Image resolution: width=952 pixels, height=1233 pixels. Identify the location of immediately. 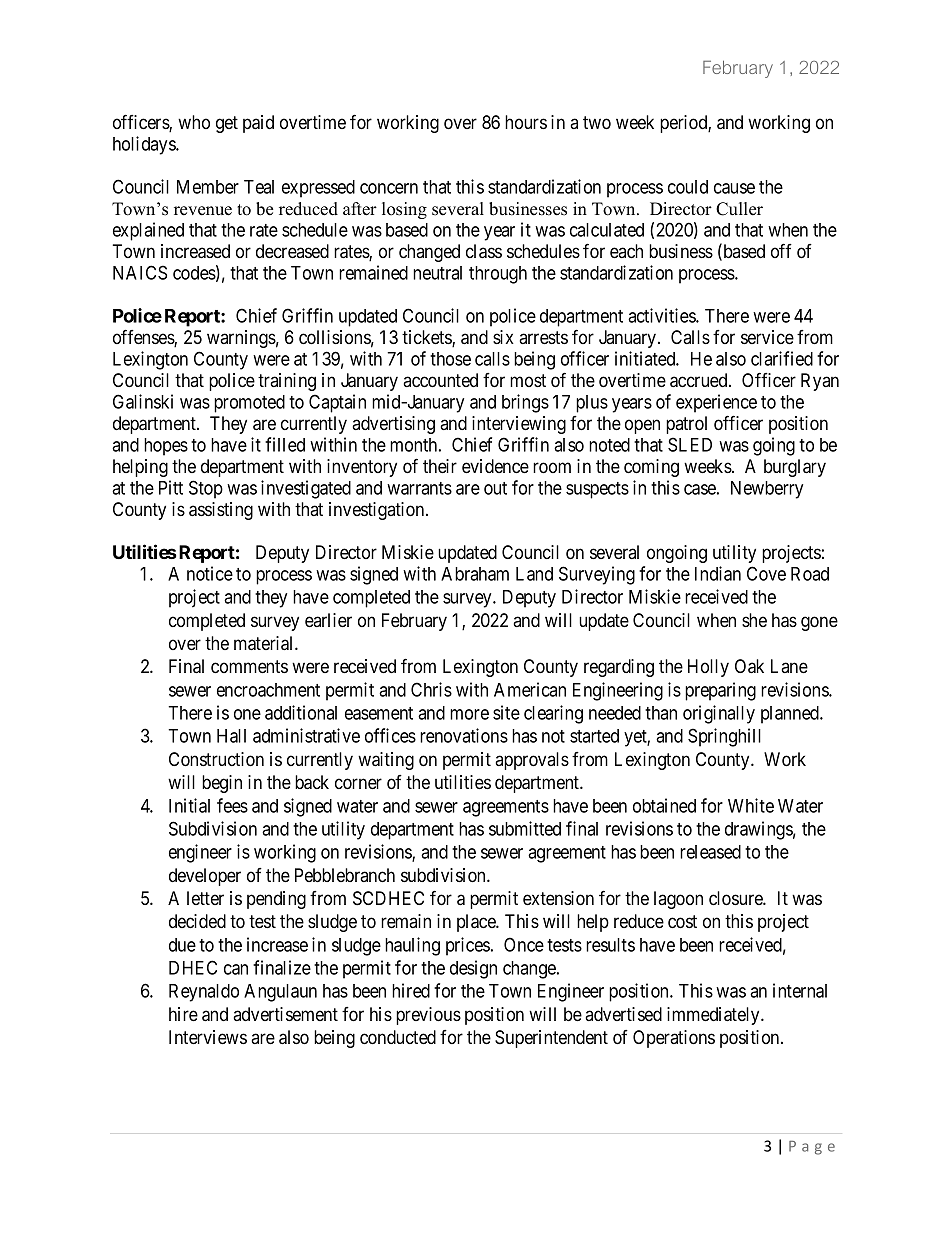
(714, 1016).
